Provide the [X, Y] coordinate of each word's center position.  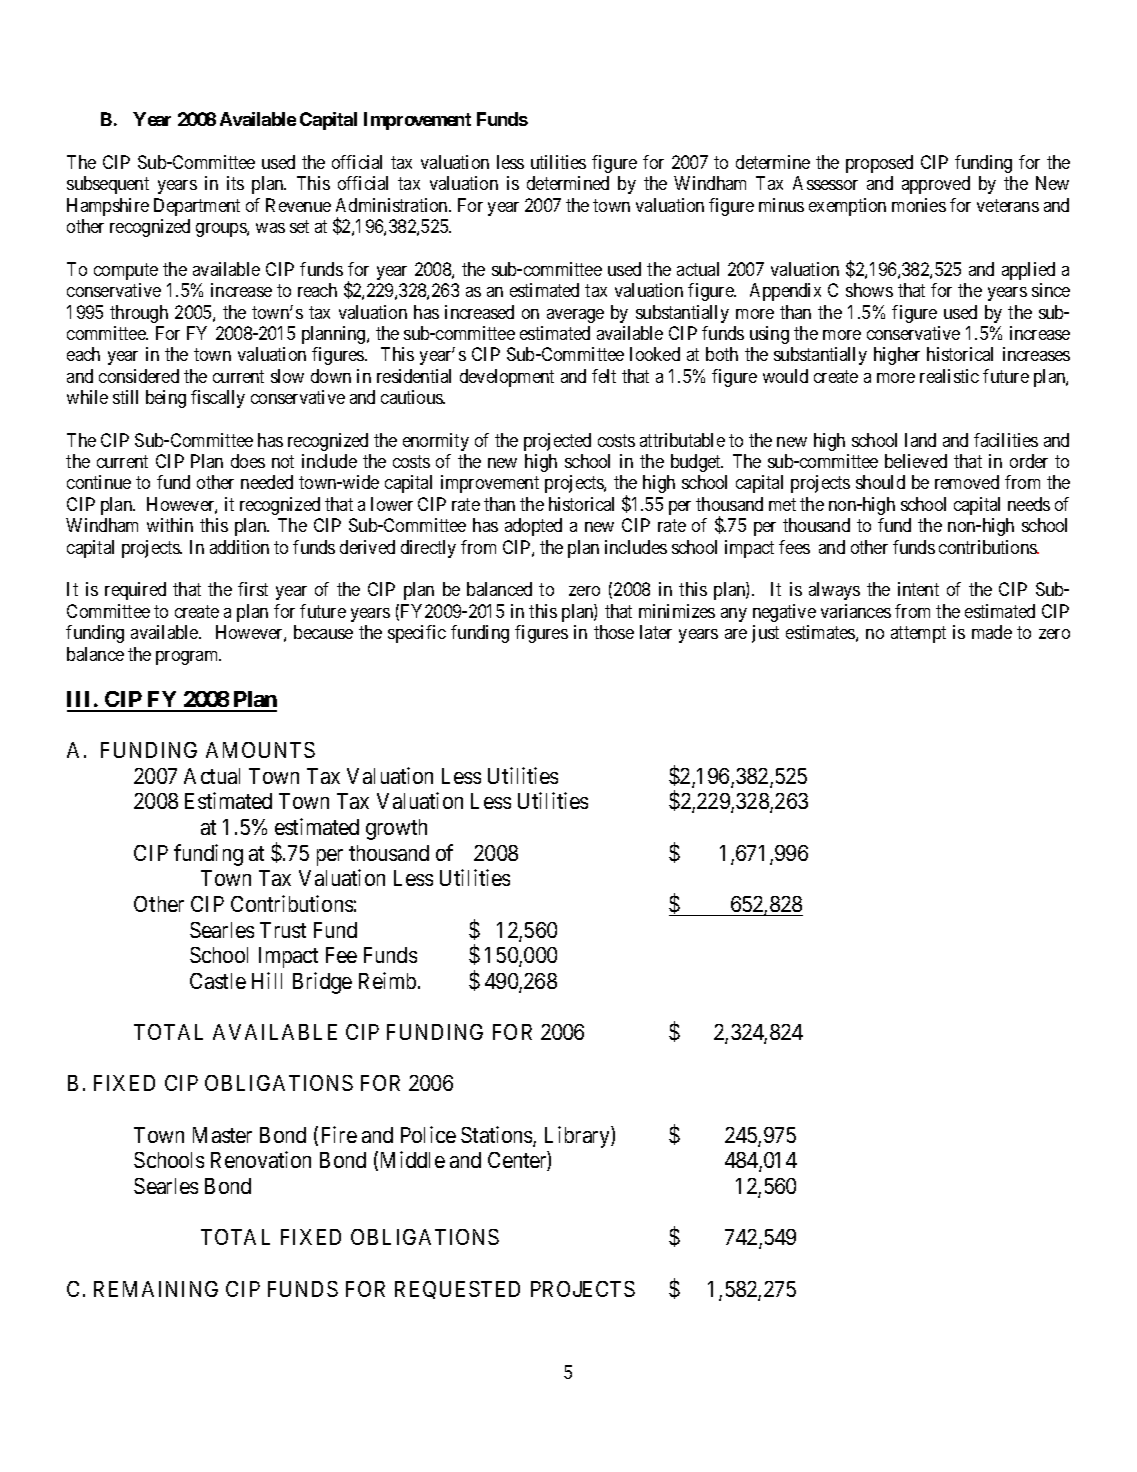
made [992, 632]
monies [919, 205]
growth [396, 829]
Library [578, 1137]
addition [239, 547]
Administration [393, 205]
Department [197, 207]
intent [918, 589]
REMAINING [156, 1289]
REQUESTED [457, 1290]
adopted [533, 527]
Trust [283, 930]
